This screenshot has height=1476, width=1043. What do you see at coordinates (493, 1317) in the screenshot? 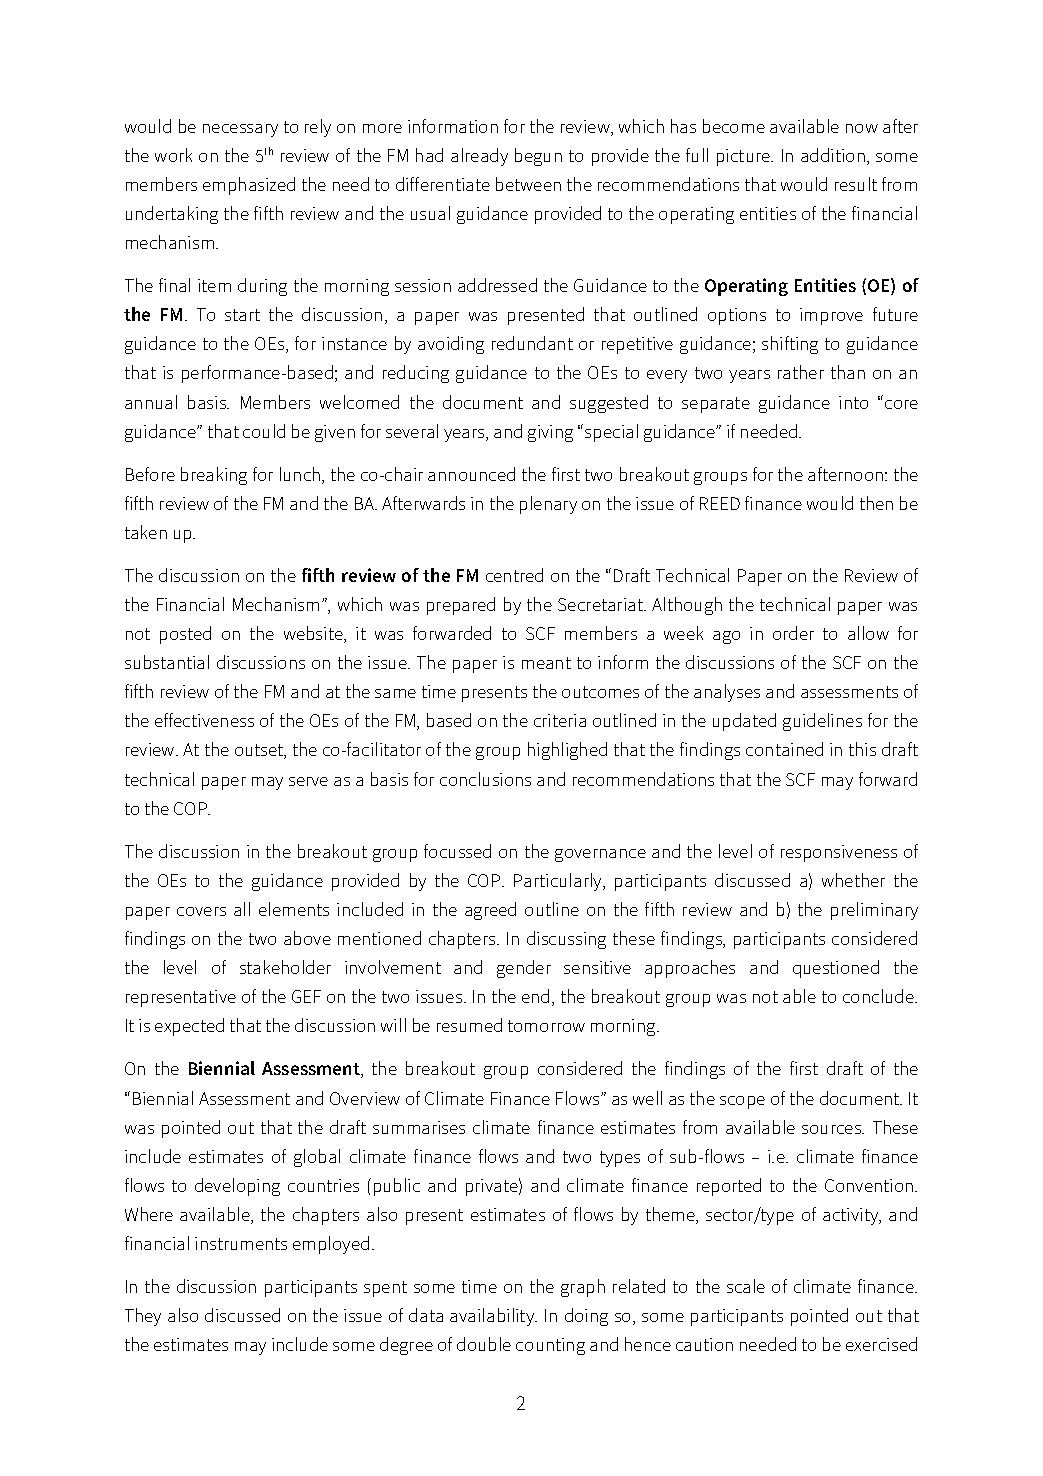
I see `availability` at bounding box center [493, 1317].
